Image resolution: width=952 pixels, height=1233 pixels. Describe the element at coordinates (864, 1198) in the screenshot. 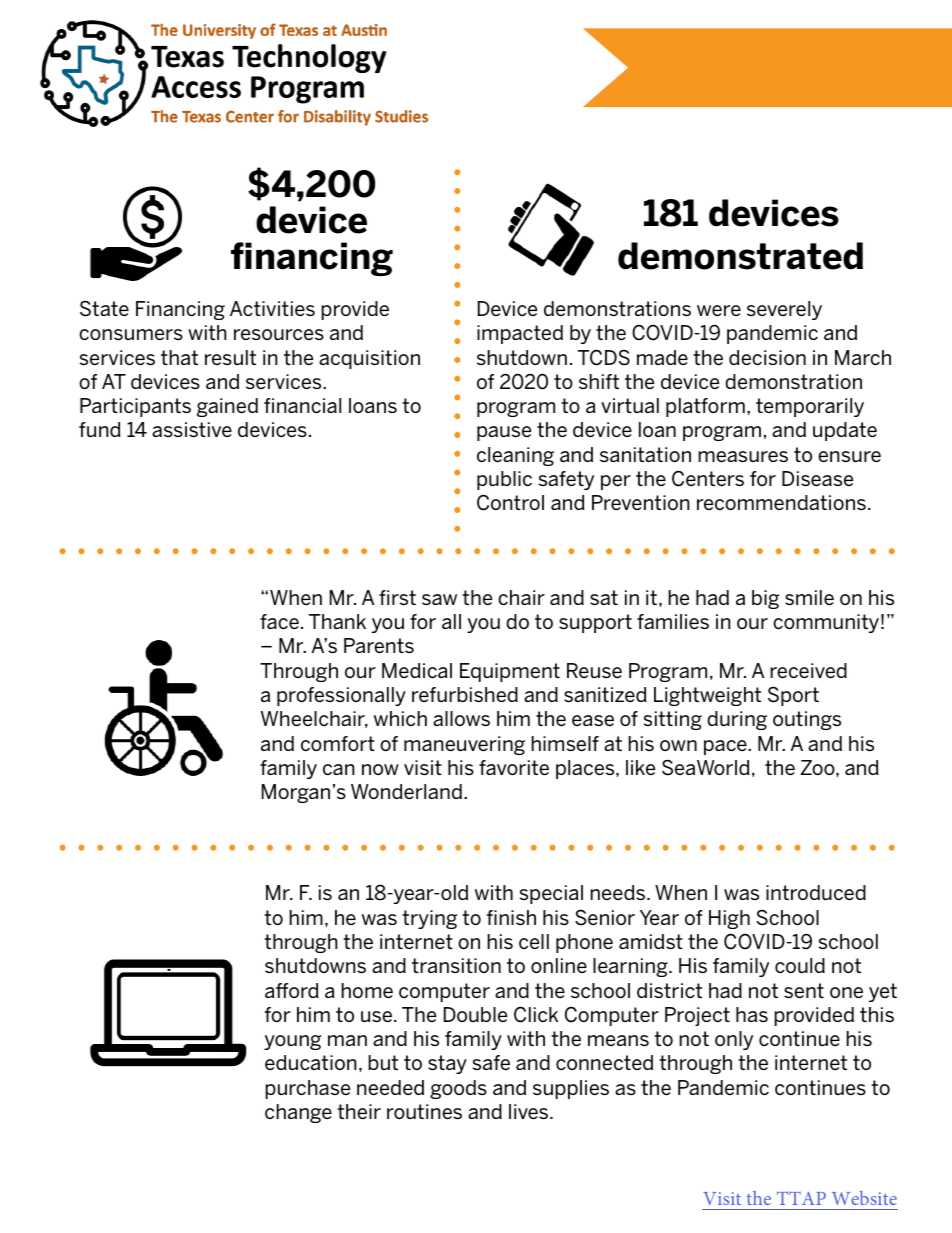

I see `Website` at that location.
